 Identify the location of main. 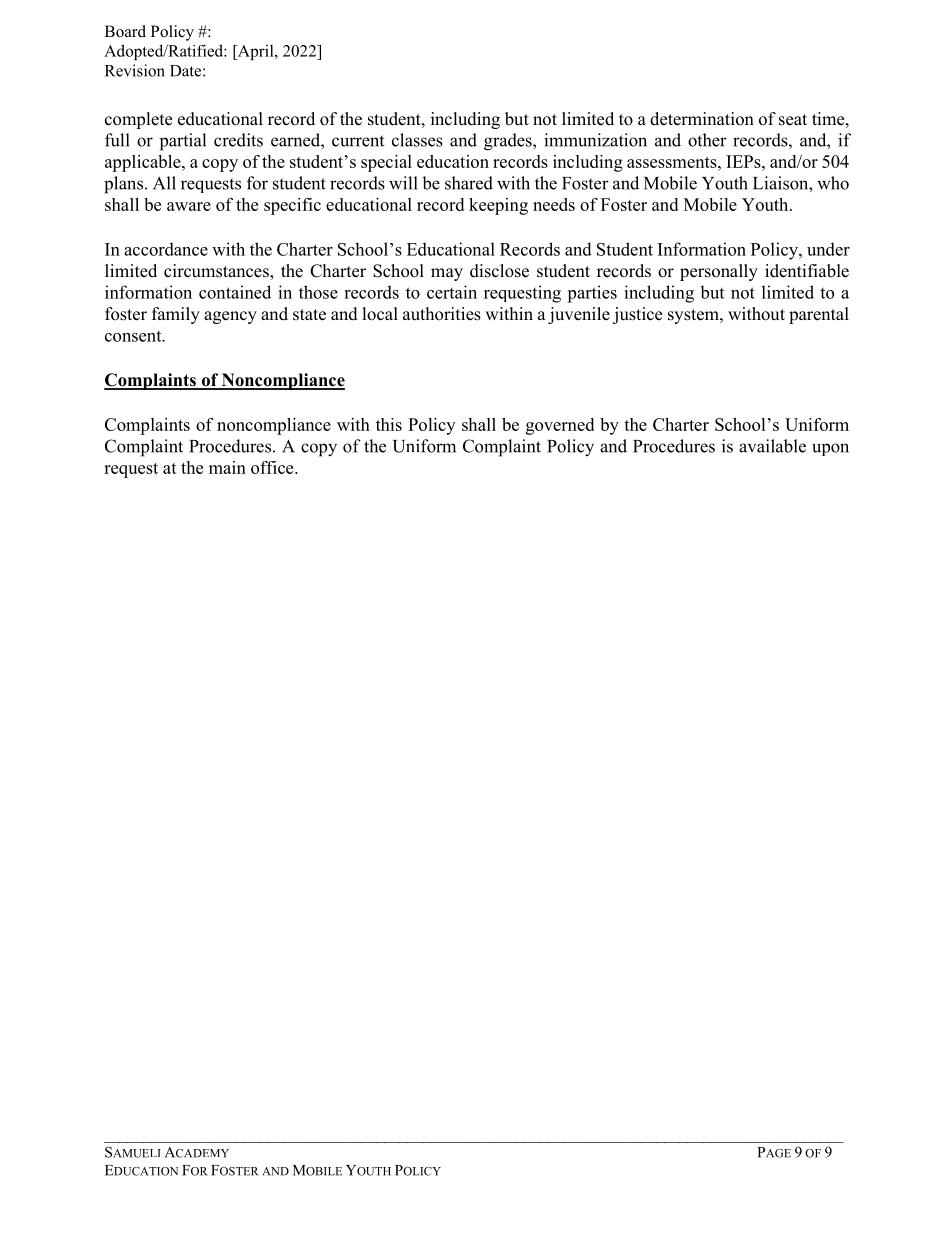
(227, 467).
